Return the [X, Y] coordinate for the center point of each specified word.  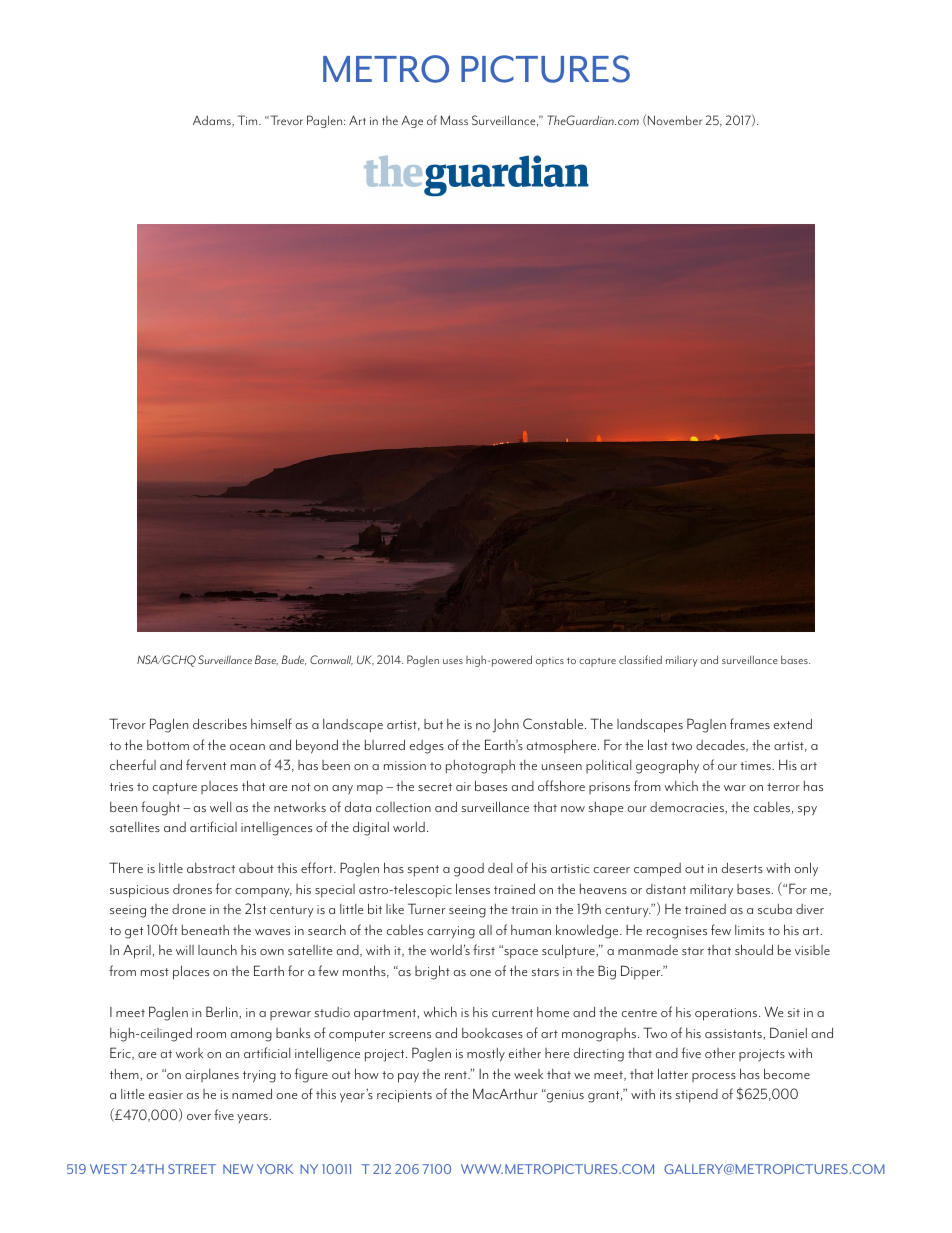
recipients [404, 1096]
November [674, 119]
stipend [697, 1096]
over [199, 1117]
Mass [454, 120]
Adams [213, 121]
